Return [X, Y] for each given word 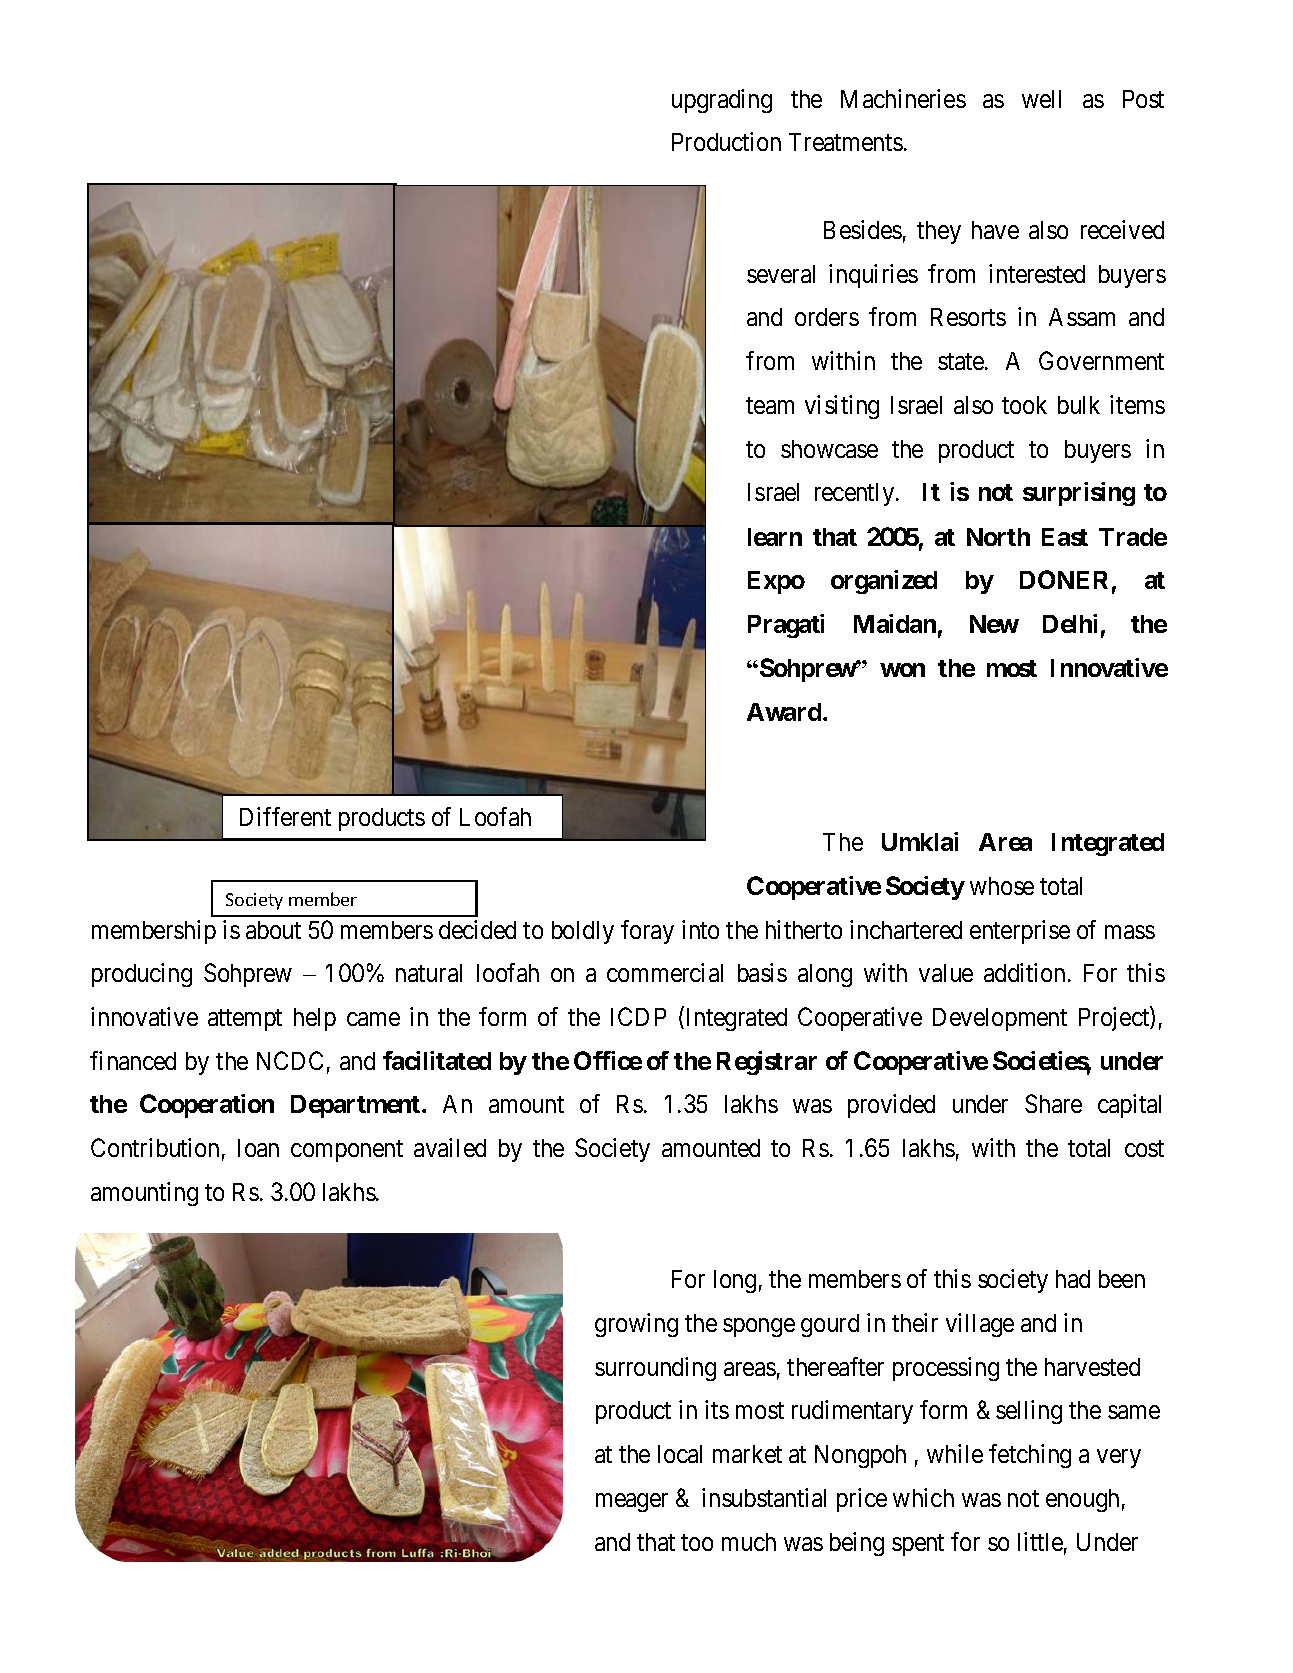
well [1041, 99]
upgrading [722, 101]
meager [632, 1502]
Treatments [846, 142]
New [994, 624]
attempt [245, 1020]
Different [285, 816]
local [680, 1454]
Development [1000, 1019]
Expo [776, 582]
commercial [665, 972]
